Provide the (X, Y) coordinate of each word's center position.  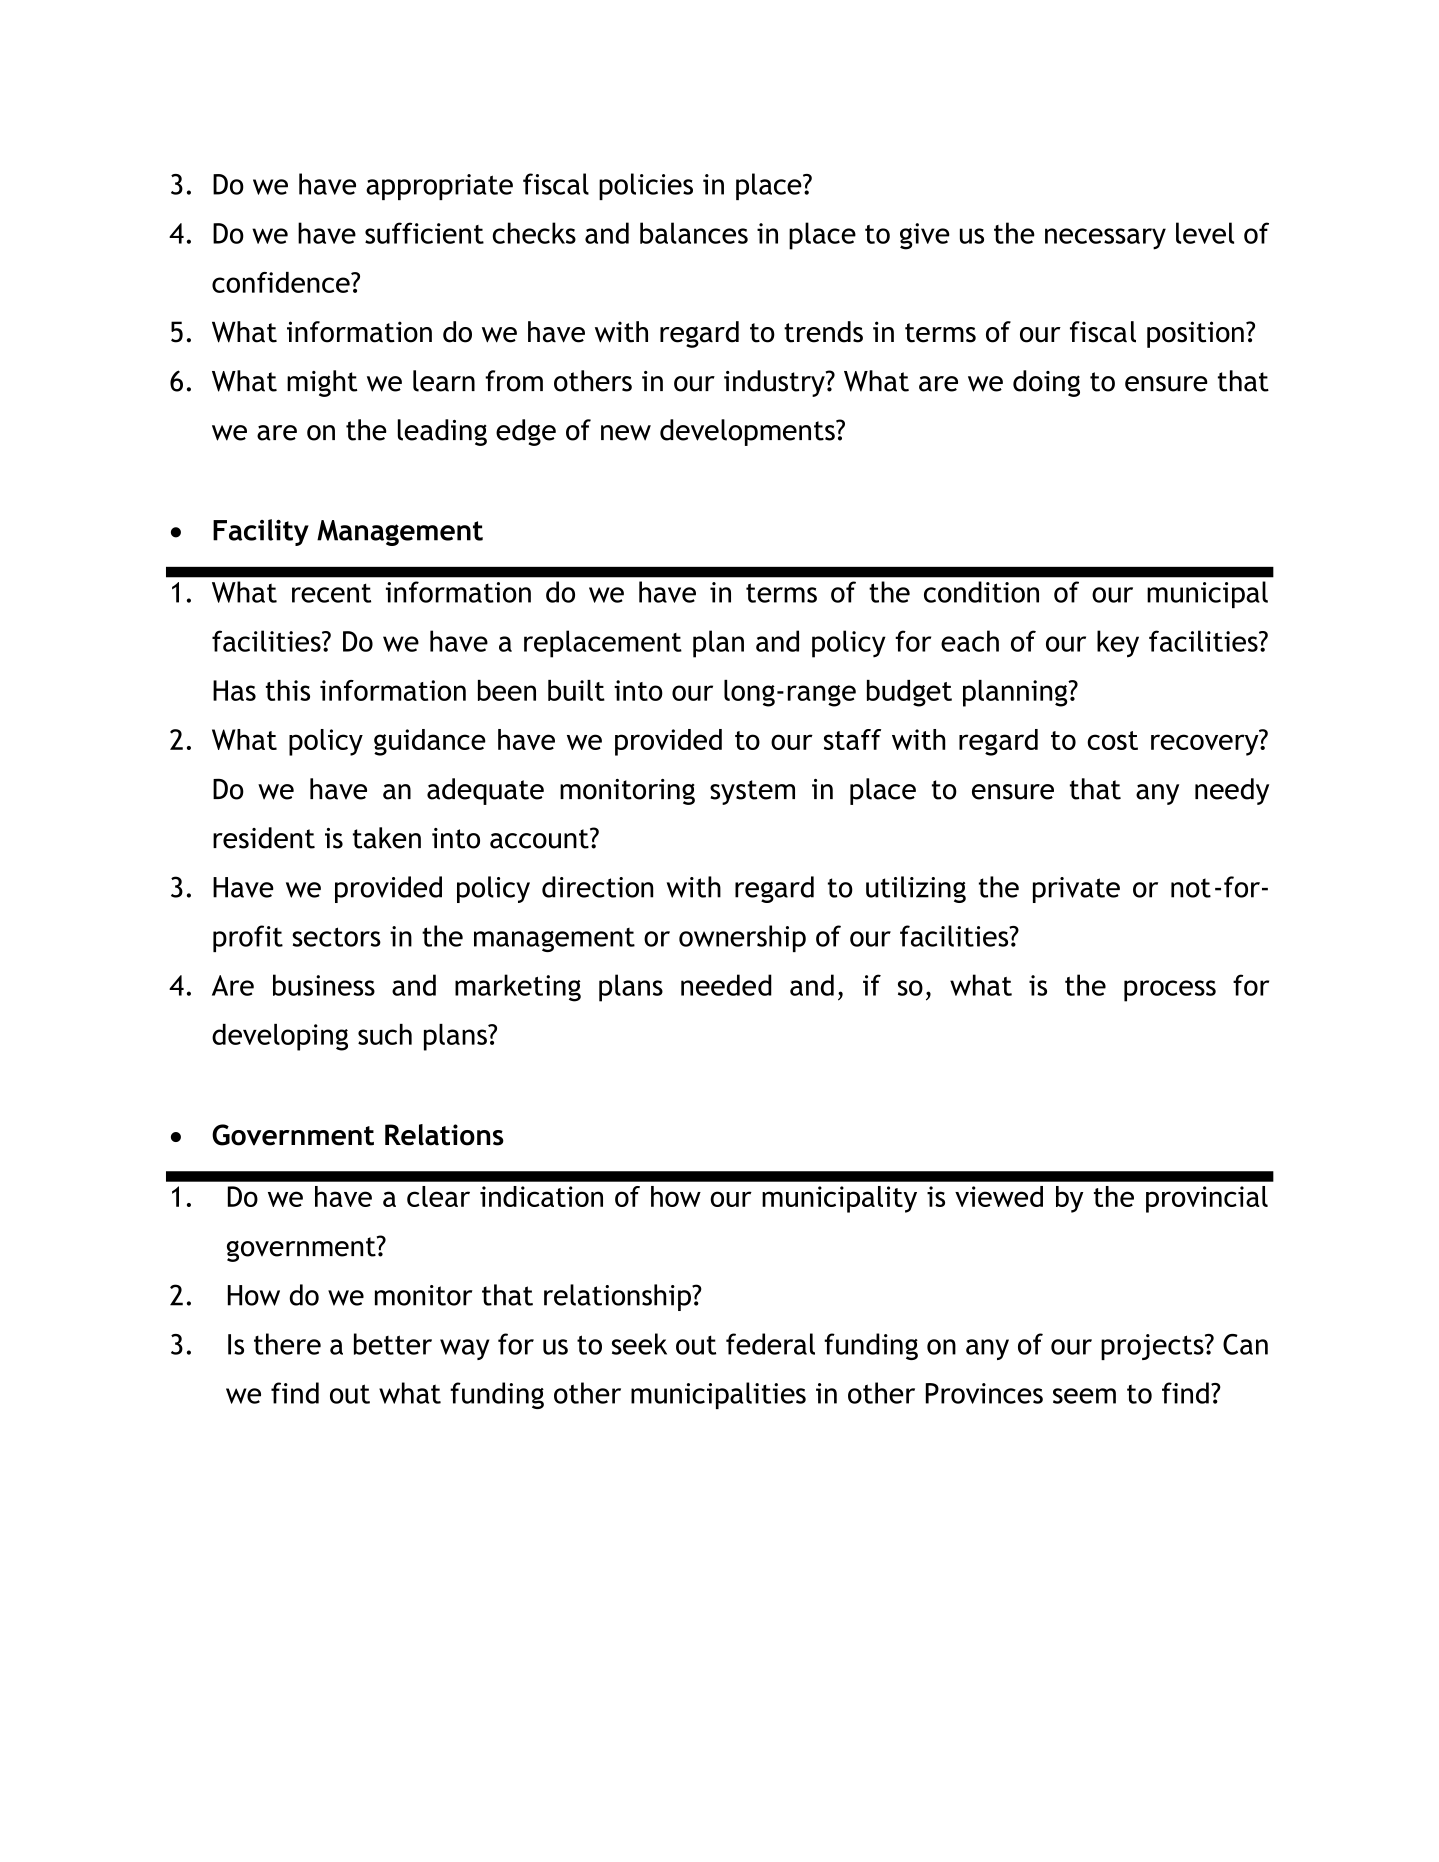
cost (1112, 740)
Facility (261, 532)
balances (694, 233)
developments (748, 432)
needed (726, 985)
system (752, 792)
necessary (1105, 239)
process (1170, 991)
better (393, 1344)
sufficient (424, 233)
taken (387, 838)
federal (770, 1344)
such (385, 1034)
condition (981, 592)
